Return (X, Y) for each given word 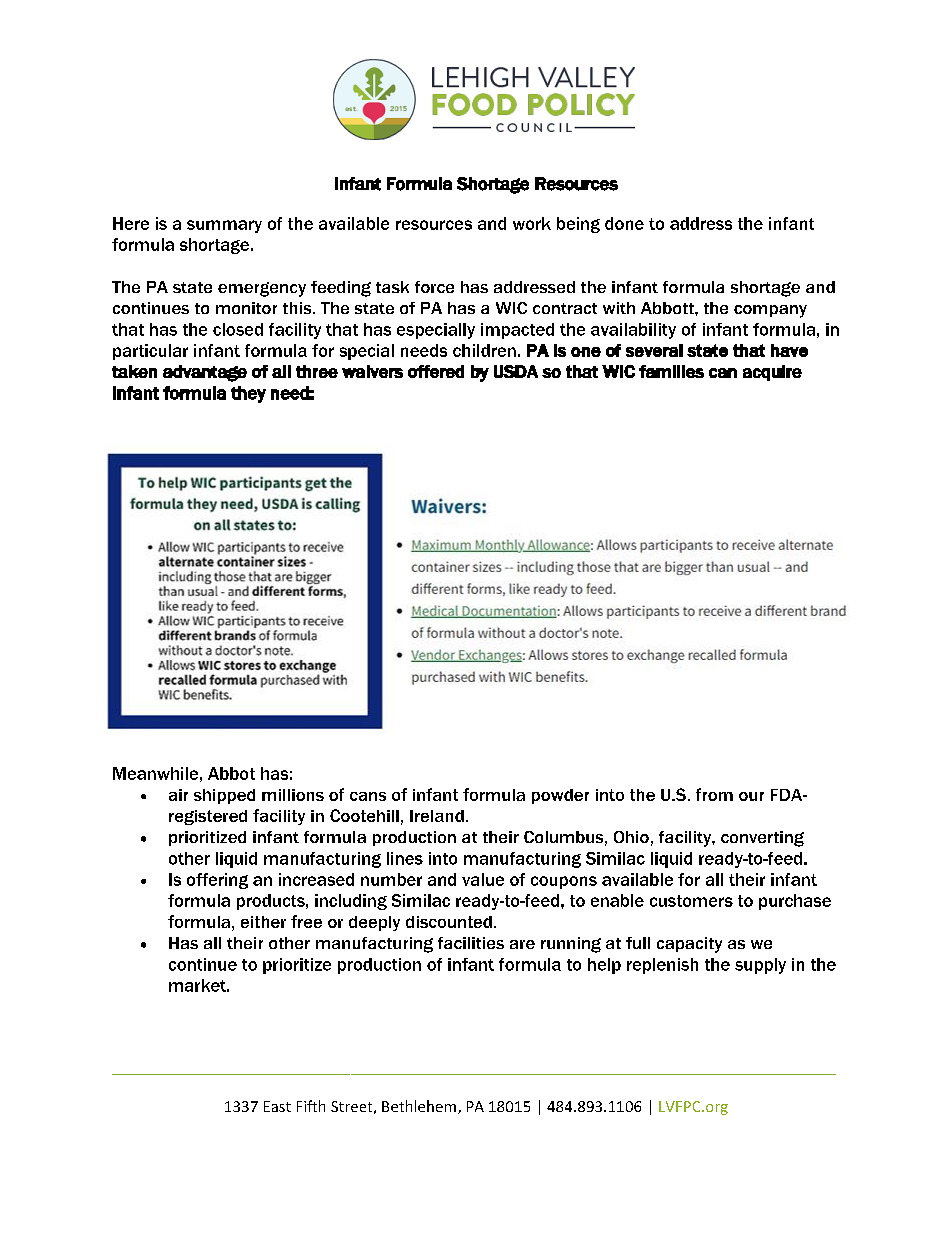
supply (760, 966)
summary (224, 226)
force (434, 287)
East (277, 1106)
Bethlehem (420, 1107)
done (624, 223)
